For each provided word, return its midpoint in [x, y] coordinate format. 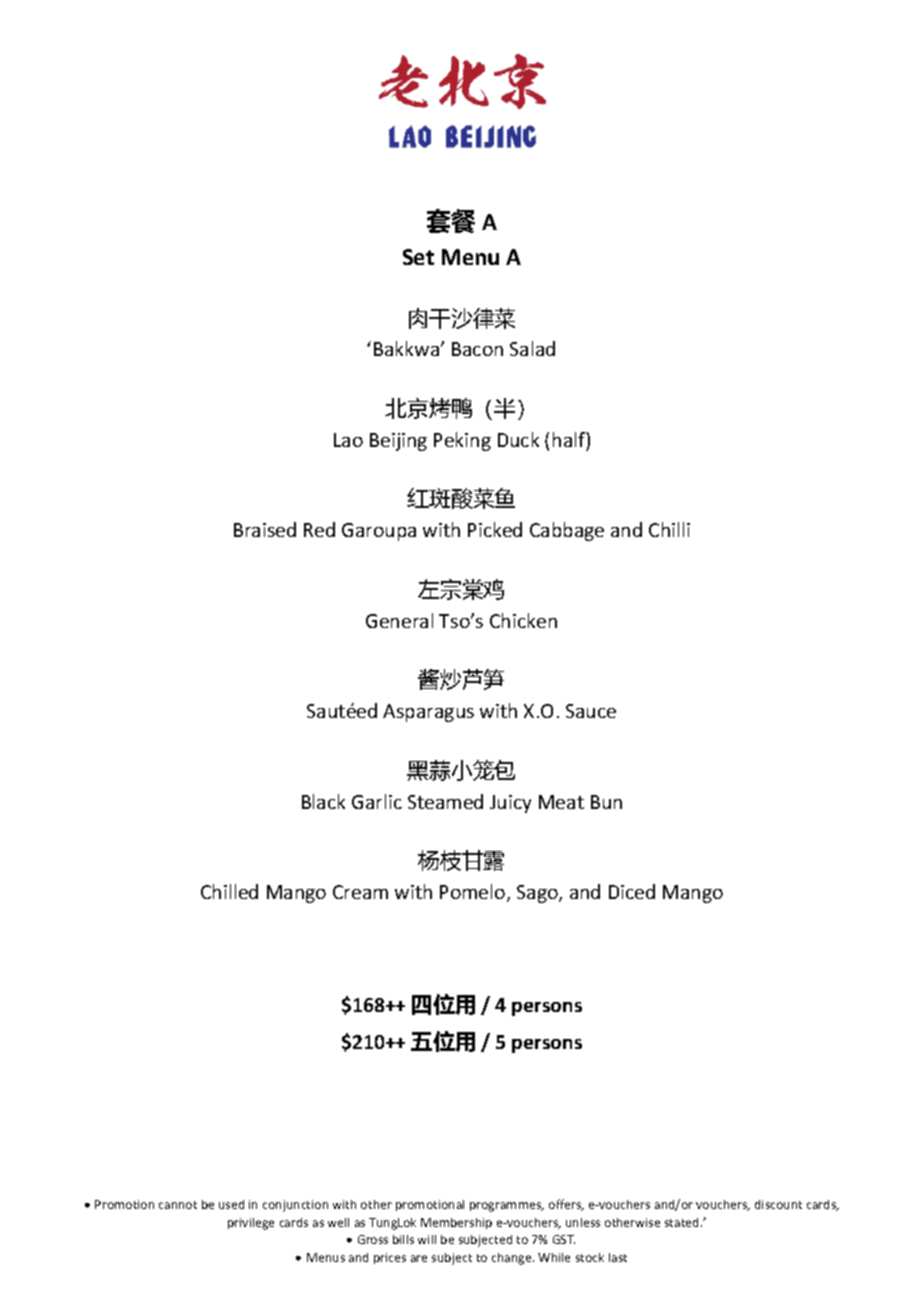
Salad [532, 348]
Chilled [229, 891]
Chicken [523, 620]
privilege [251, 1224]
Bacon [477, 349]
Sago [538, 894]
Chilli [669, 529]
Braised [265, 529]
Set [418, 257]
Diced [632, 891]
